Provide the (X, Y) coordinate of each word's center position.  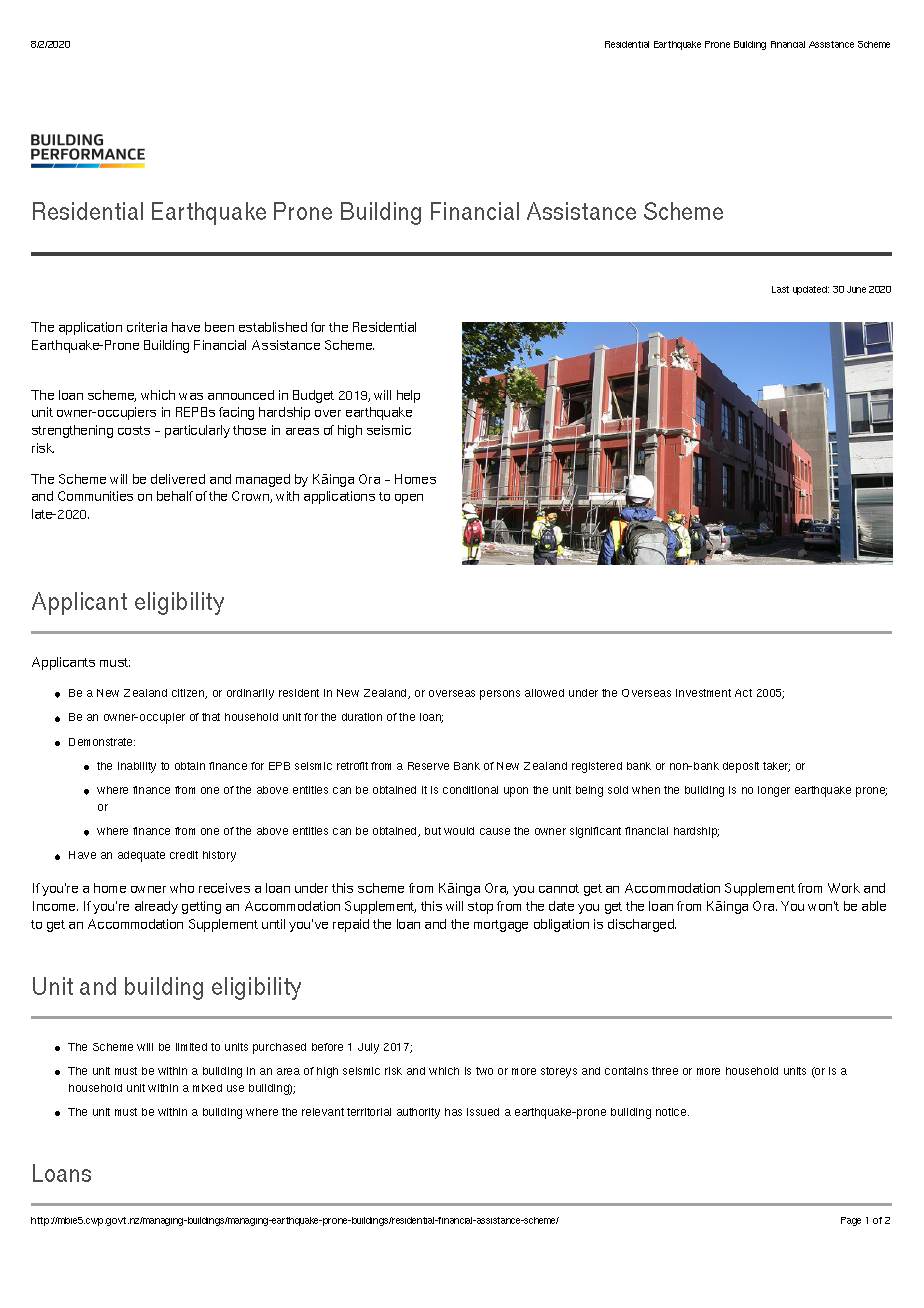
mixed (207, 1088)
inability (137, 767)
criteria (147, 327)
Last (780, 289)
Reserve (428, 766)
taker (776, 767)
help (408, 396)
